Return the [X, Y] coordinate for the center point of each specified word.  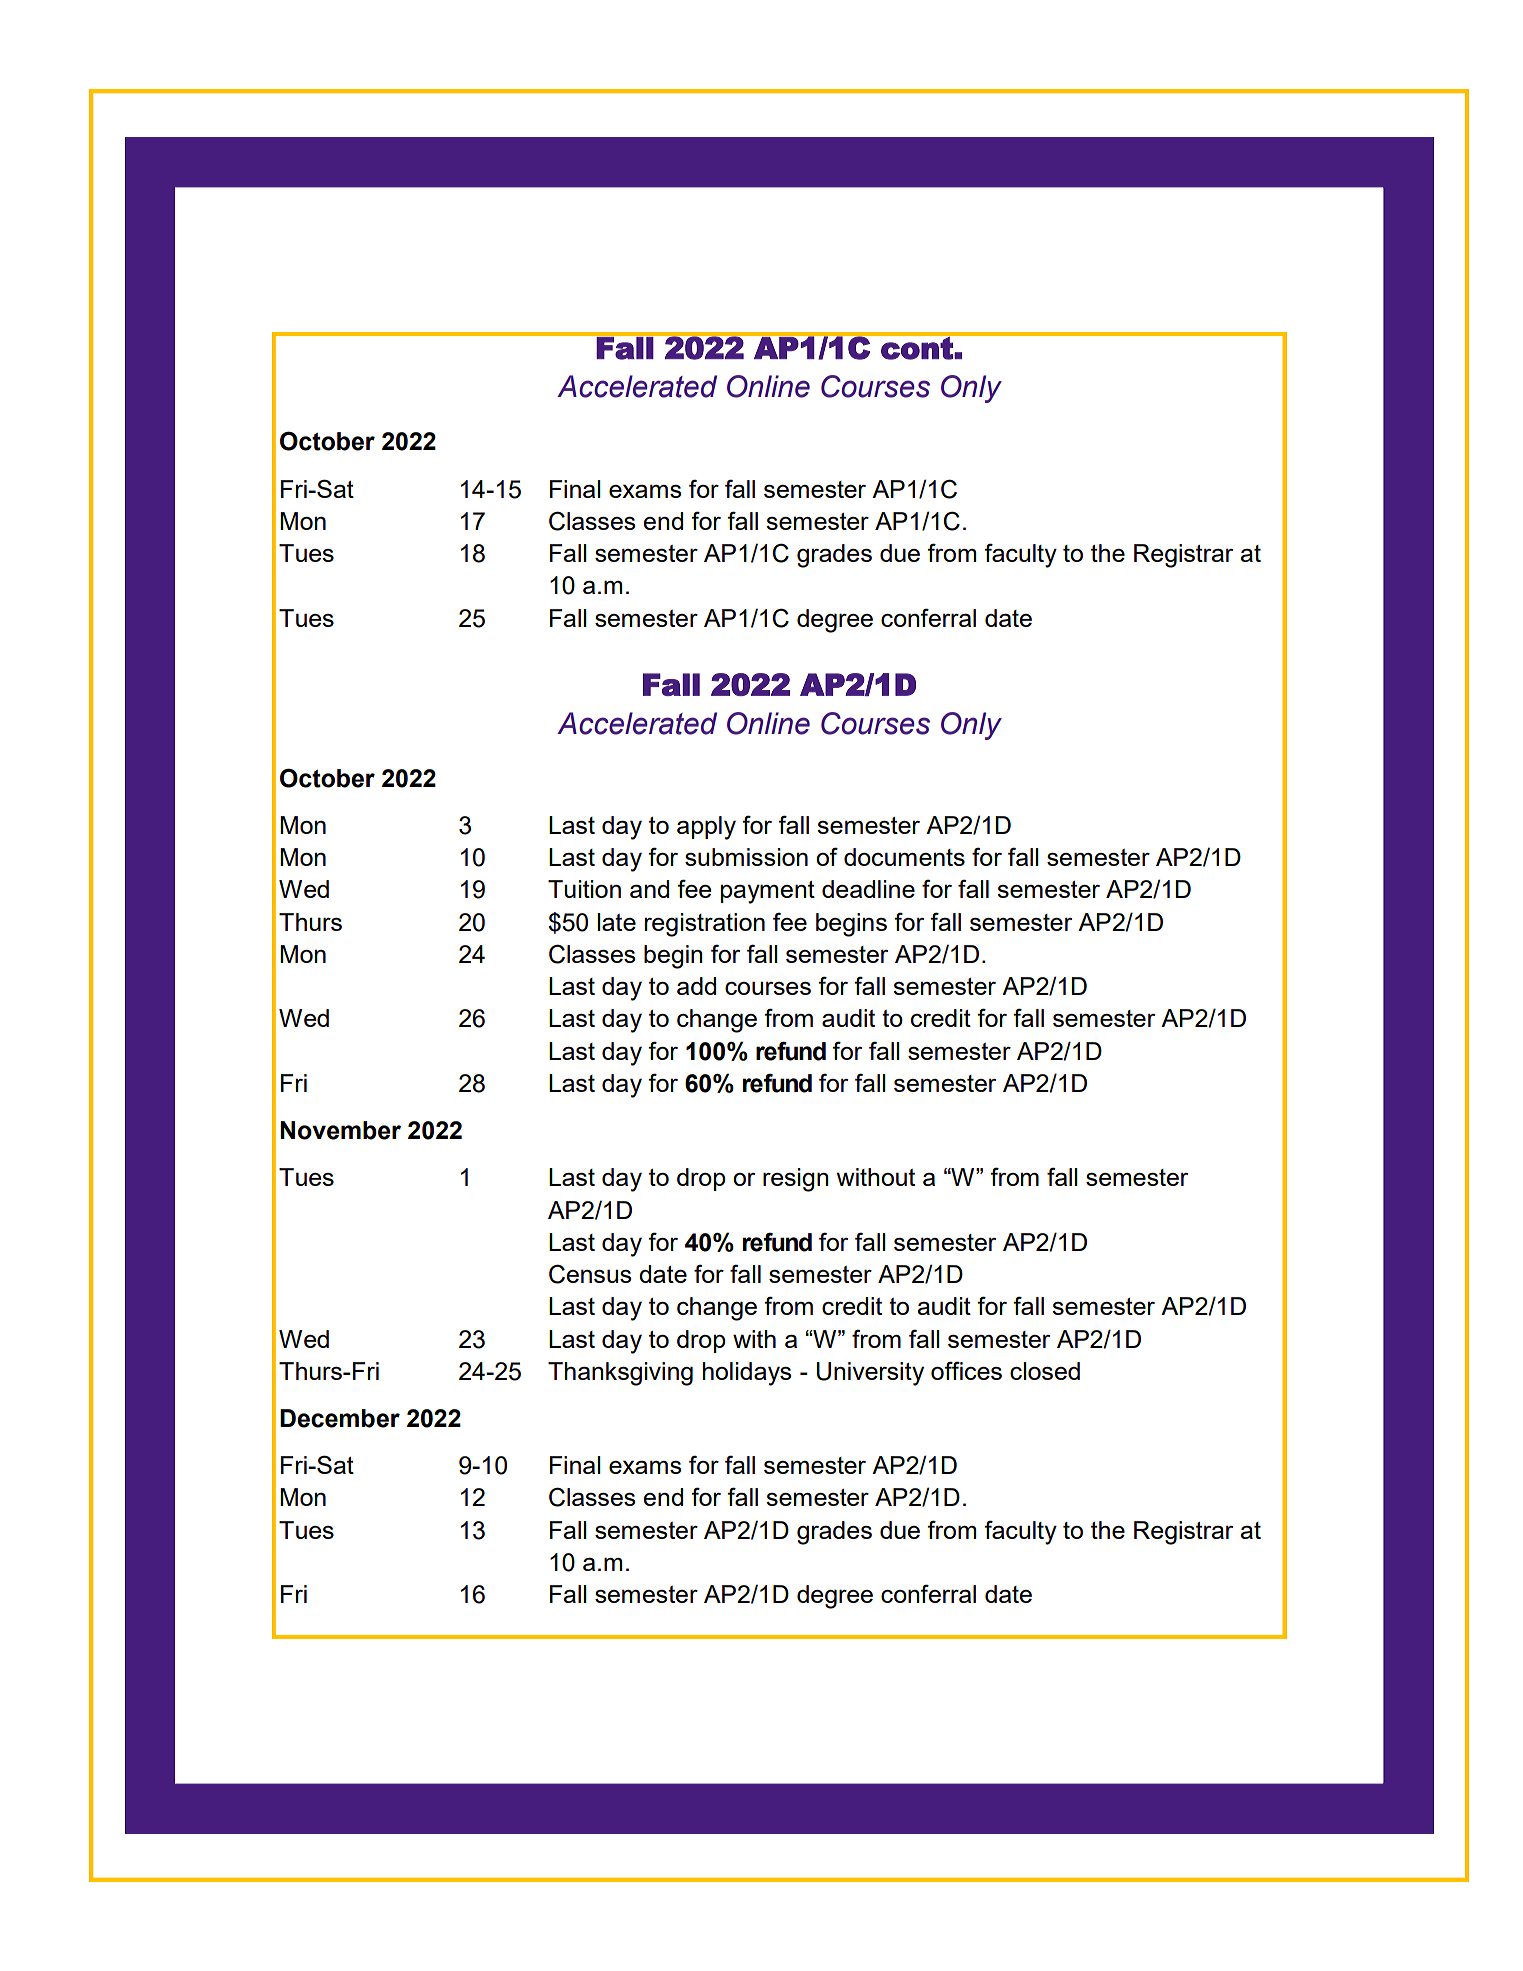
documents [904, 857]
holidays [747, 1374]
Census [590, 1274]
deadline [868, 889]
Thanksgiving [620, 1374]
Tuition [584, 889]
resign [796, 1180]
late [616, 922]
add [696, 986]
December [340, 1418]
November [340, 1130]
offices [966, 1370]
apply [706, 828]
